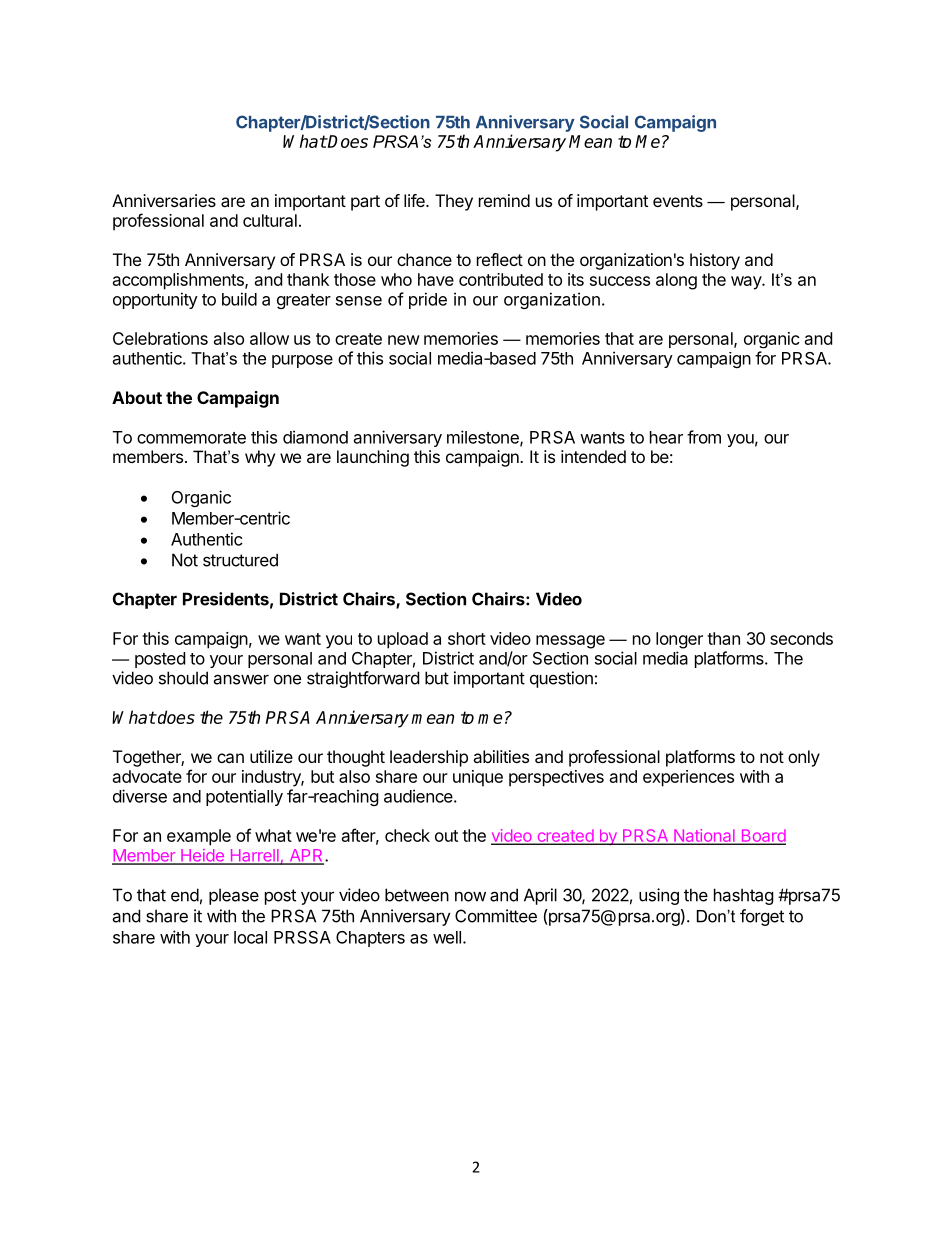  Describe the element at coordinates (678, 201) in the page. I see `events` at that location.
